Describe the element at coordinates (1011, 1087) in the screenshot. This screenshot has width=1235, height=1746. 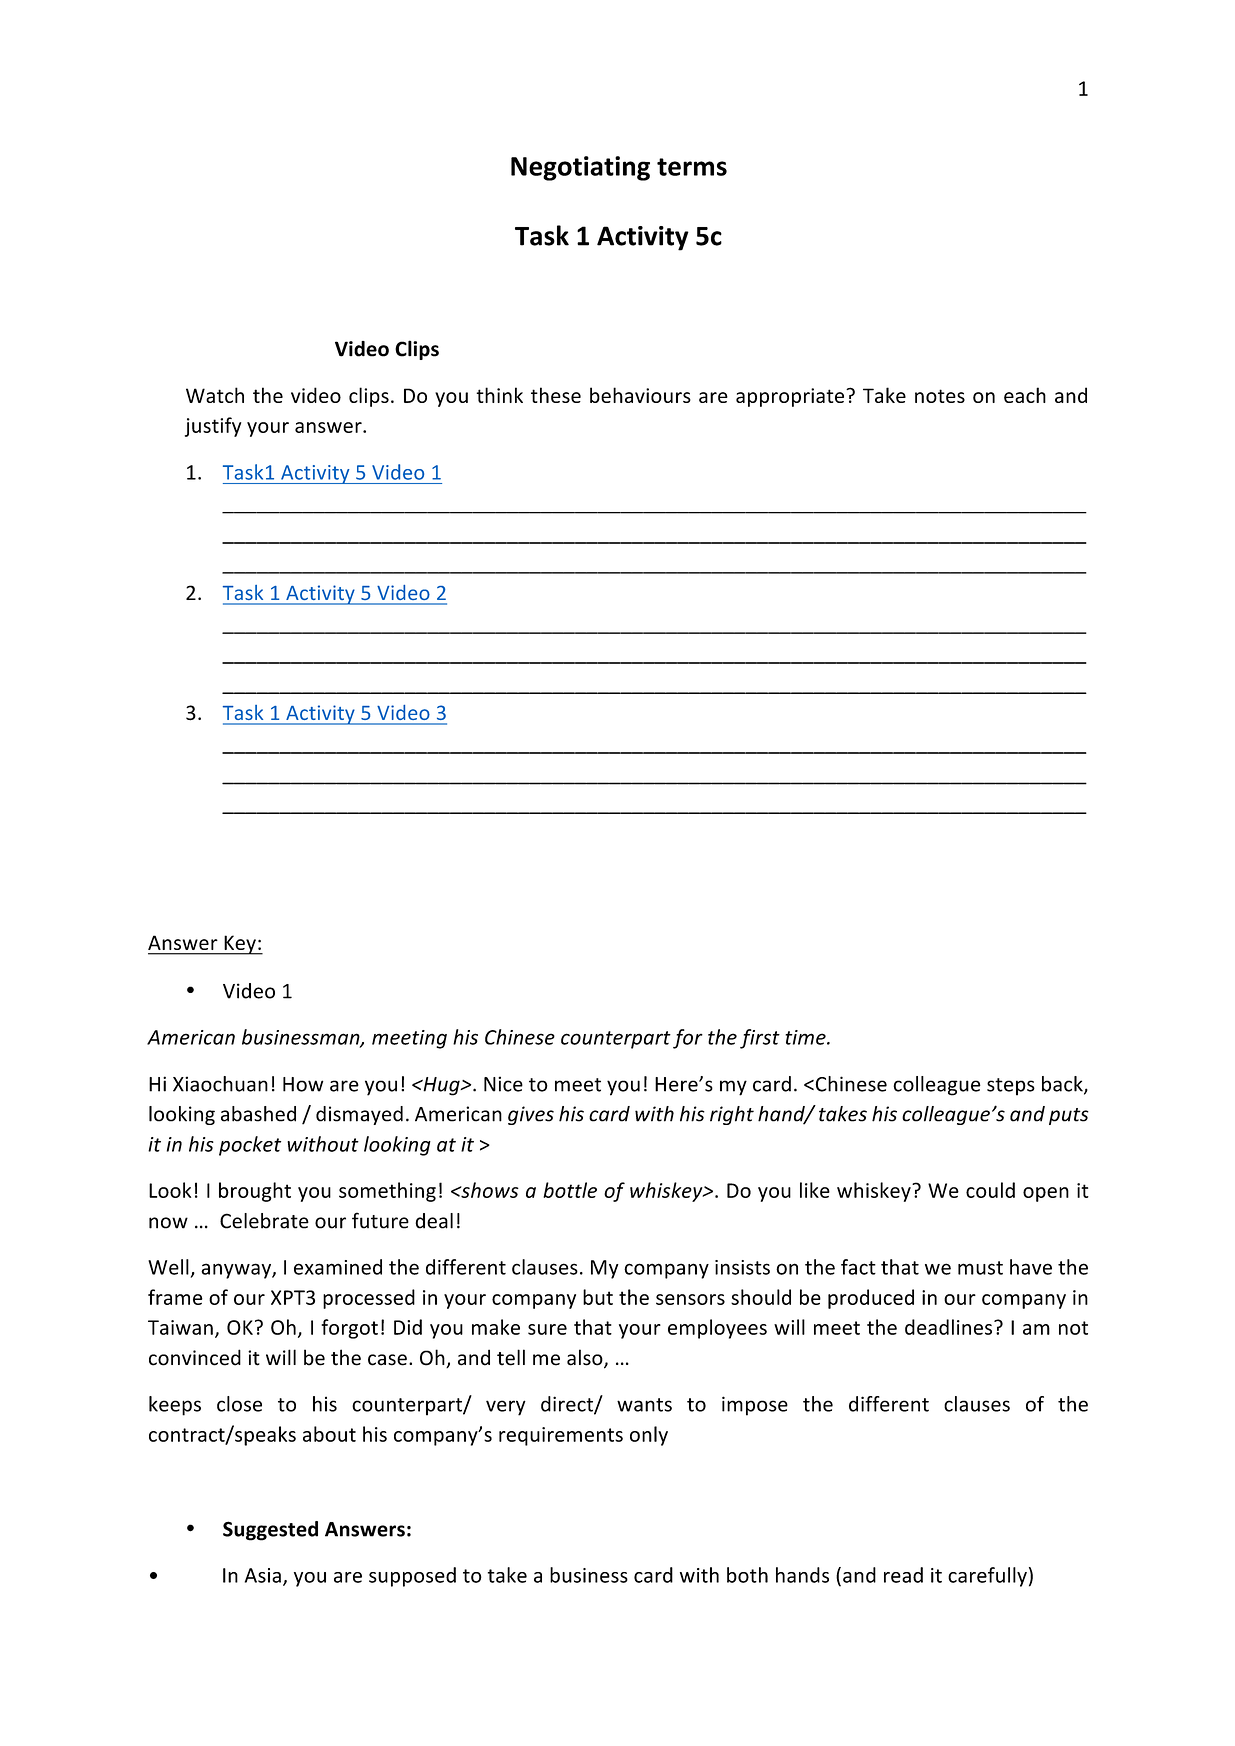
I see `steps` at that location.
